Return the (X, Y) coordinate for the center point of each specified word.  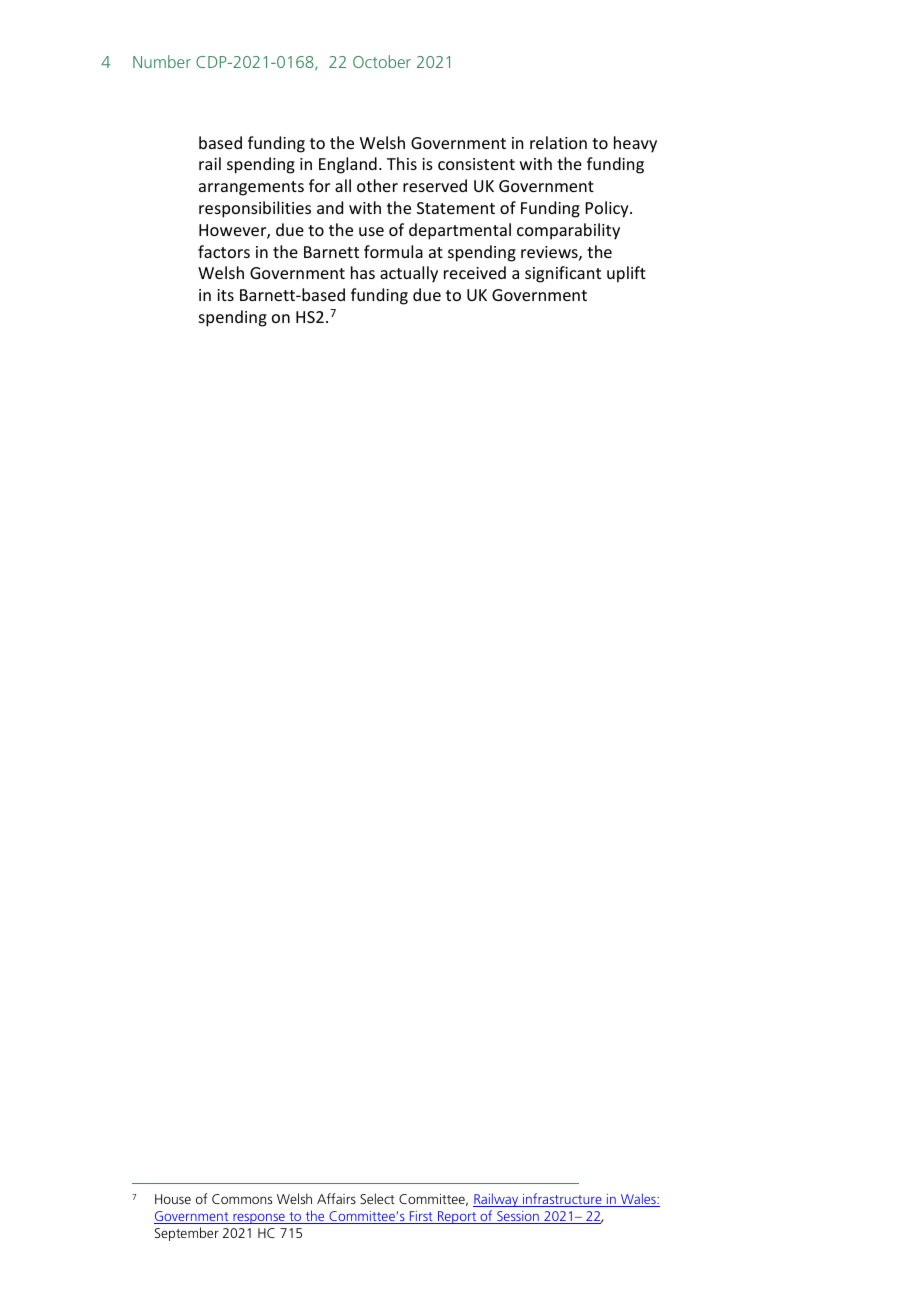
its (225, 295)
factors (224, 251)
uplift (626, 274)
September (187, 1234)
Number (162, 61)
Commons (242, 1199)
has (363, 272)
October (382, 61)
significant (563, 274)
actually (409, 274)
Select (377, 1198)
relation (558, 142)
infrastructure (562, 1200)
